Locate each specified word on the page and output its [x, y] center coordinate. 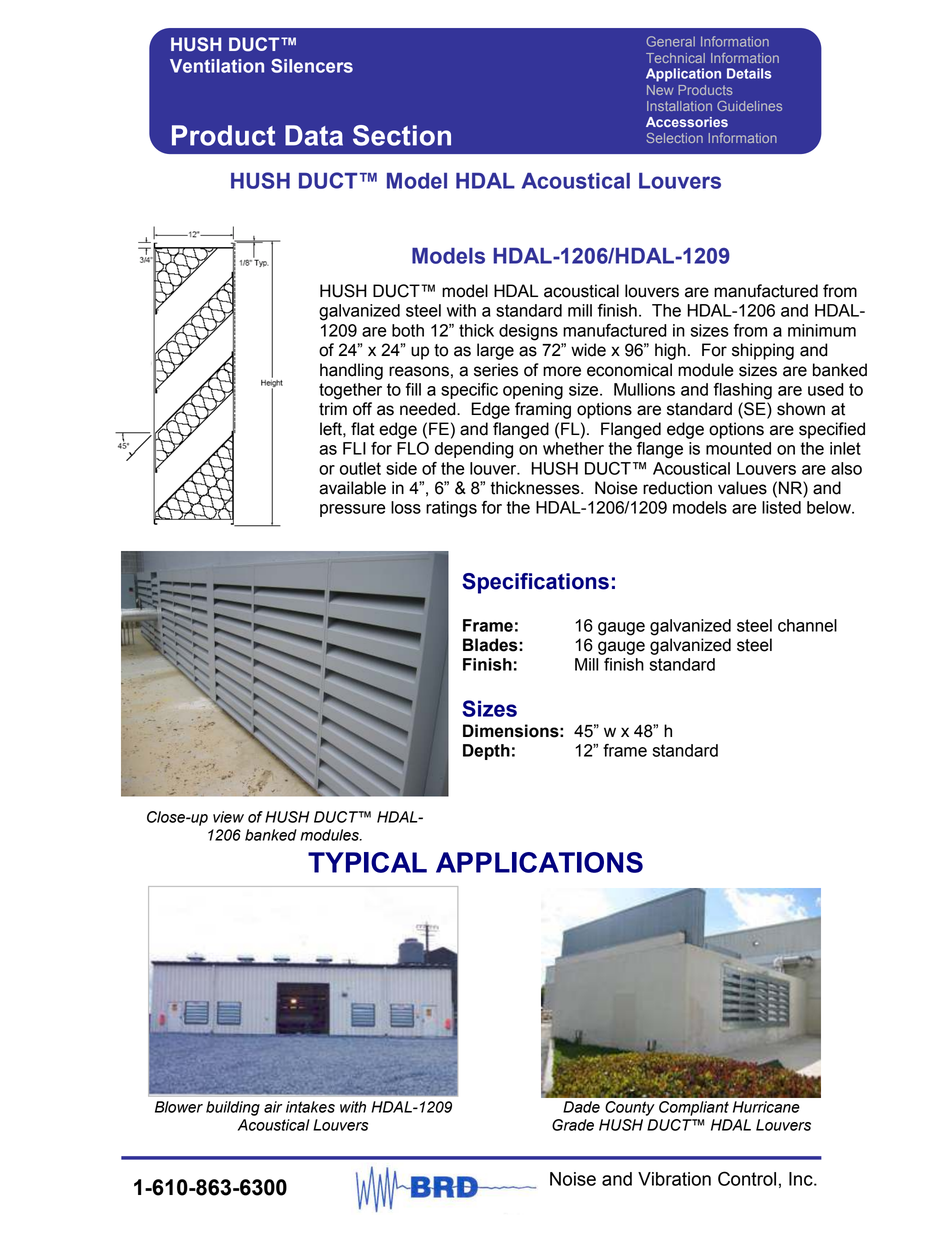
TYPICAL [367, 862]
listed [781, 507]
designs [528, 332]
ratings [451, 509]
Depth [486, 752]
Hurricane [766, 1107]
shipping [763, 351]
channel [807, 625]
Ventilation [217, 66]
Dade [581, 1107]
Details [749, 73]
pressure [353, 510]
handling [351, 371]
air [273, 1107]
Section [402, 135]
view [228, 817]
